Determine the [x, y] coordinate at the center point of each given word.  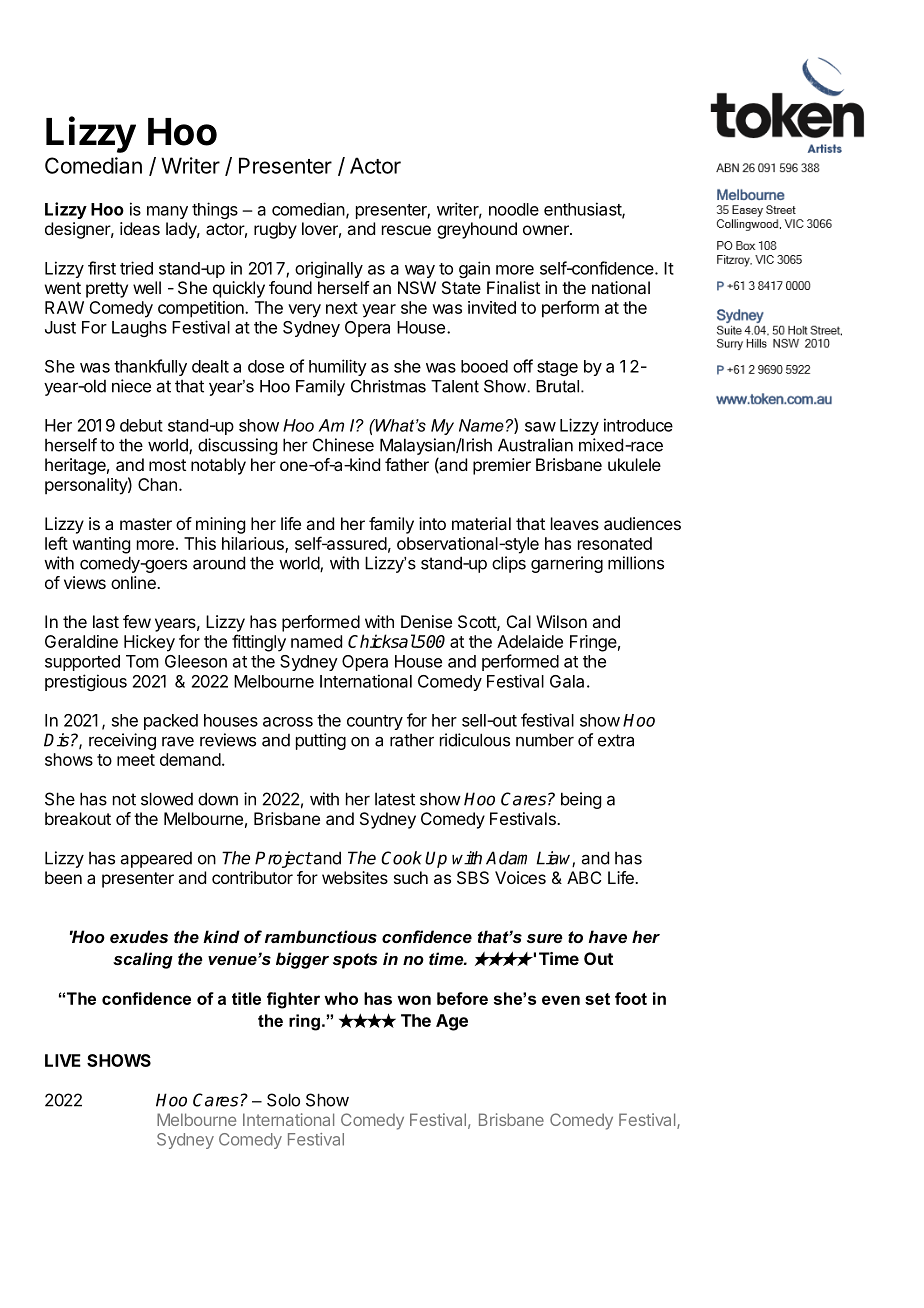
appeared [156, 859]
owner [547, 230]
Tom [142, 661]
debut [141, 425]
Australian [535, 445]
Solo [283, 1100]
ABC [584, 877]
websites [355, 877]
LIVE [63, 1060]
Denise [426, 621]
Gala [567, 681]
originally [329, 269]
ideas [140, 228]
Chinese [343, 445]
